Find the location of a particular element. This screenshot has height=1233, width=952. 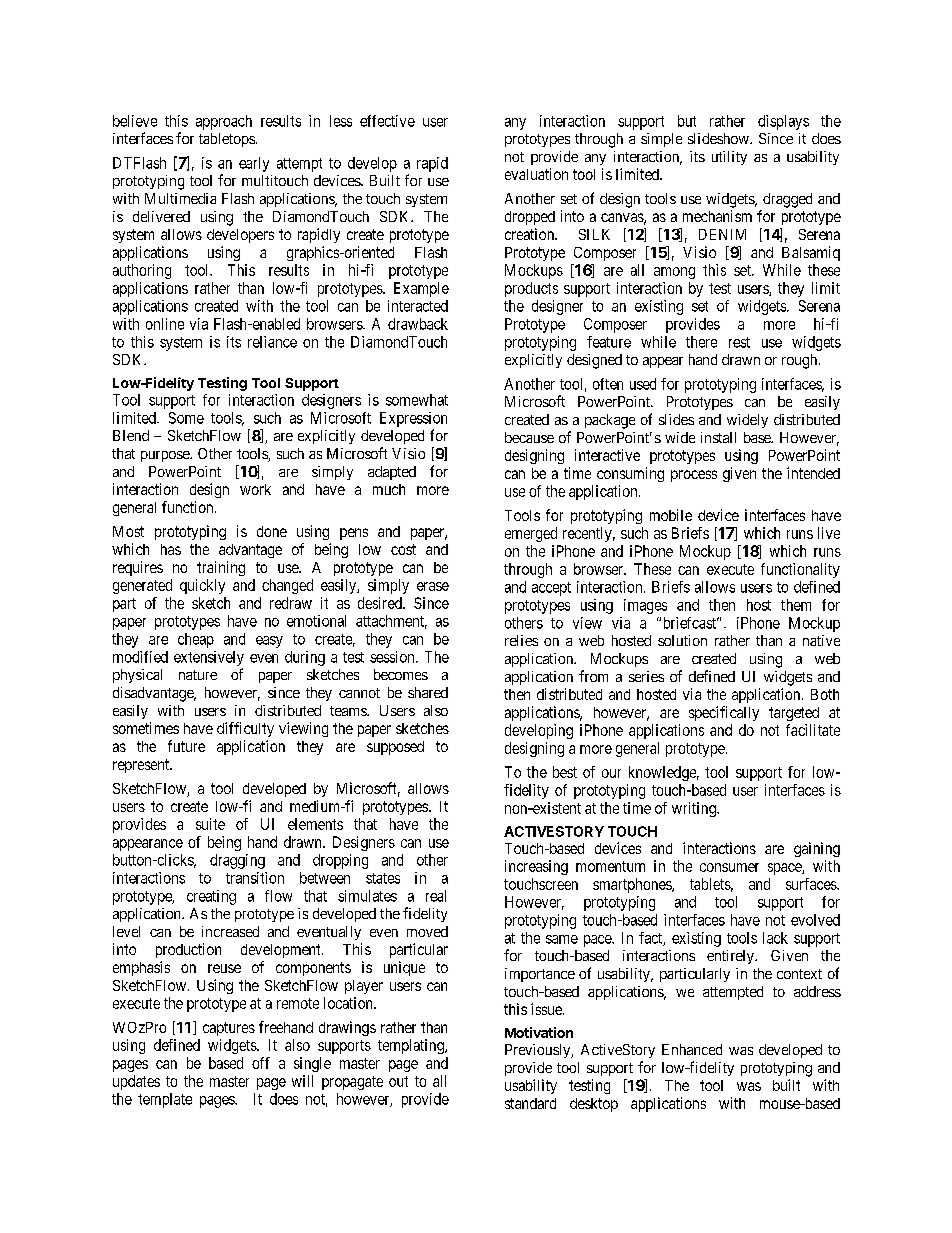

off is located at coordinates (261, 1063).
